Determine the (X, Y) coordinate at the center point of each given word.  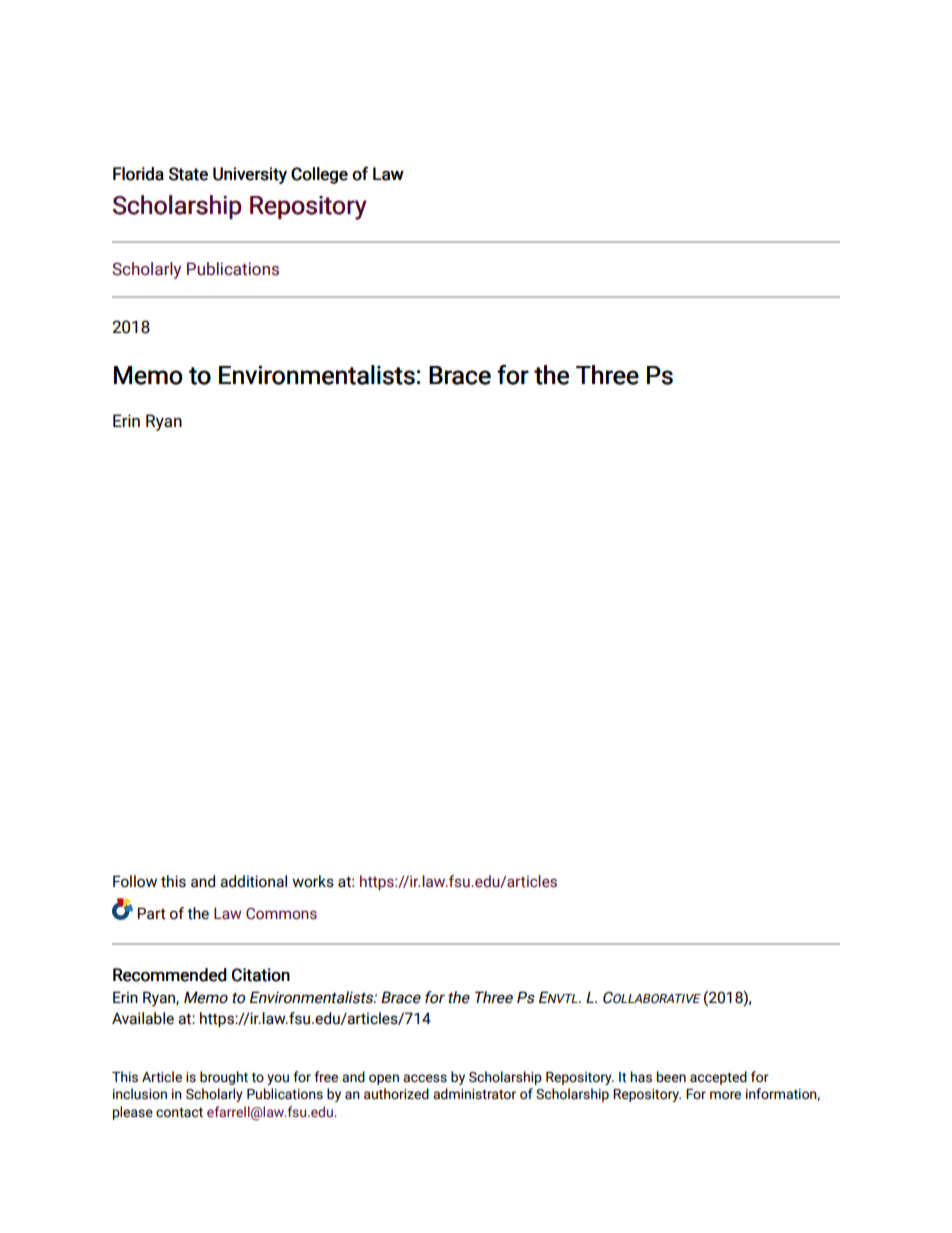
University (250, 175)
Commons (281, 914)
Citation (261, 975)
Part (152, 913)
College (319, 175)
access (425, 1078)
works (313, 881)
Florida (138, 174)
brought (224, 1078)
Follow (135, 881)
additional (253, 881)
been (671, 1077)
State (188, 174)
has (641, 1077)
